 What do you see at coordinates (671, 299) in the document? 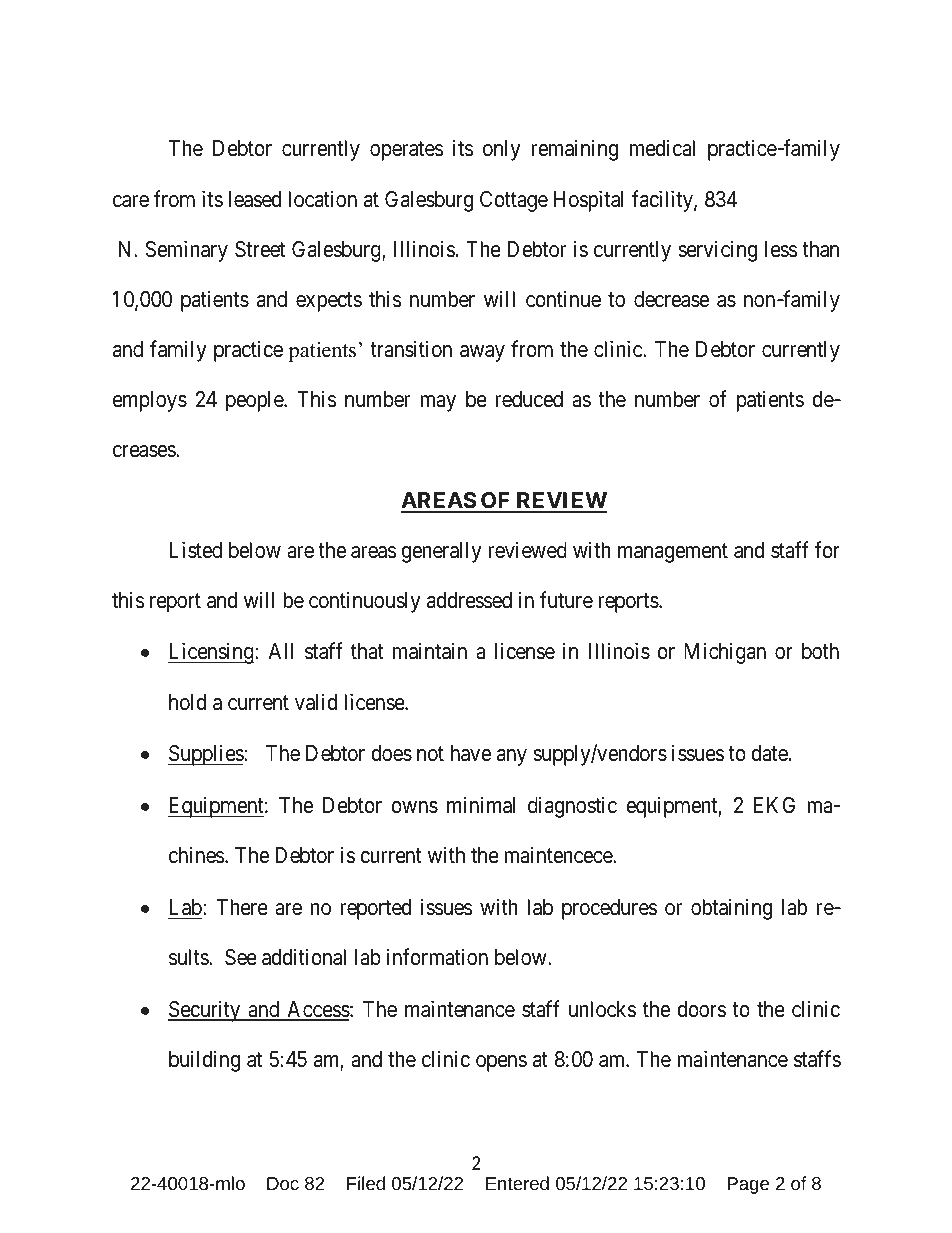
I see `decrease` at bounding box center [671, 299].
